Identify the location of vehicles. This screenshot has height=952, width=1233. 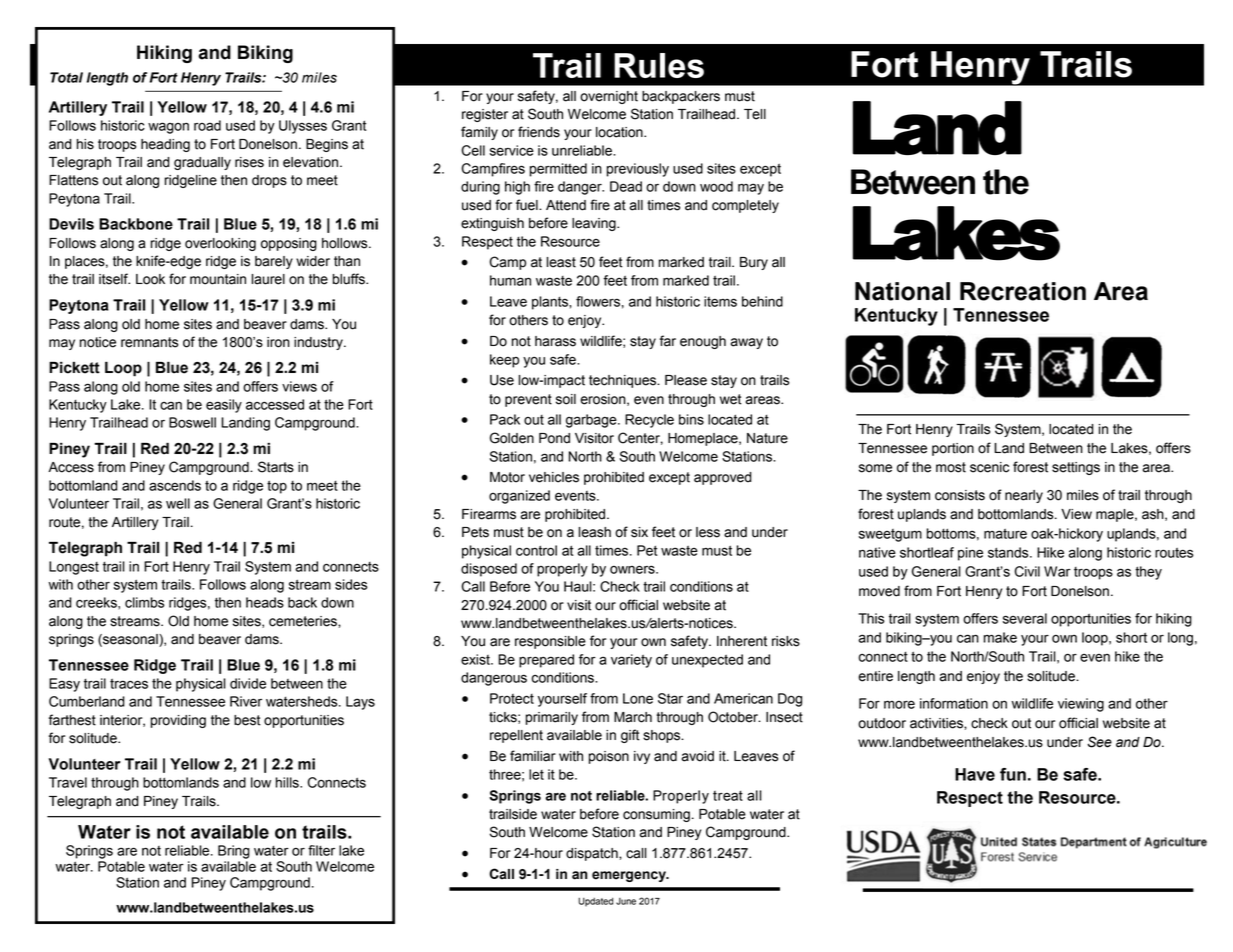
(554, 477).
